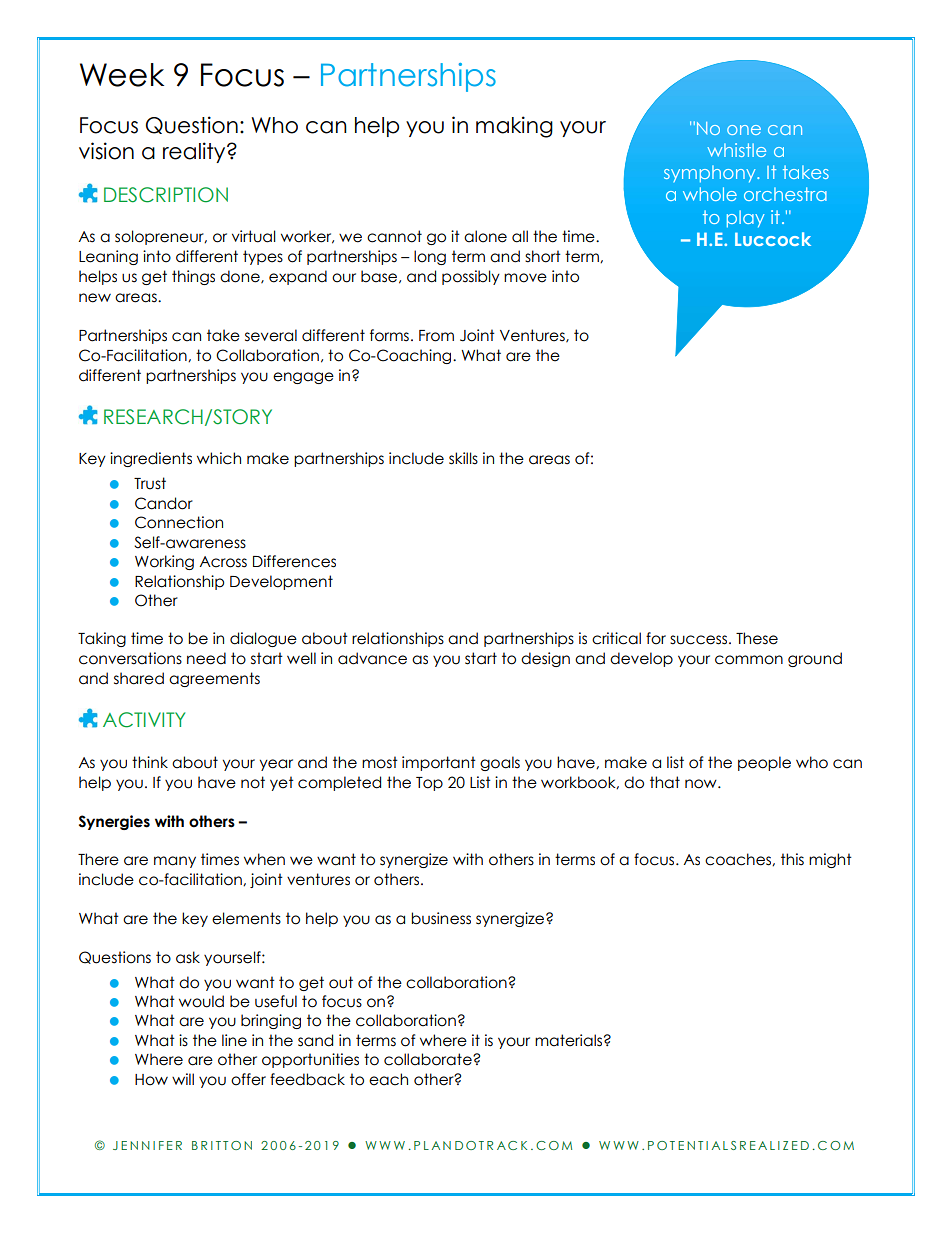  I want to click on symphony, so click(711, 174).
